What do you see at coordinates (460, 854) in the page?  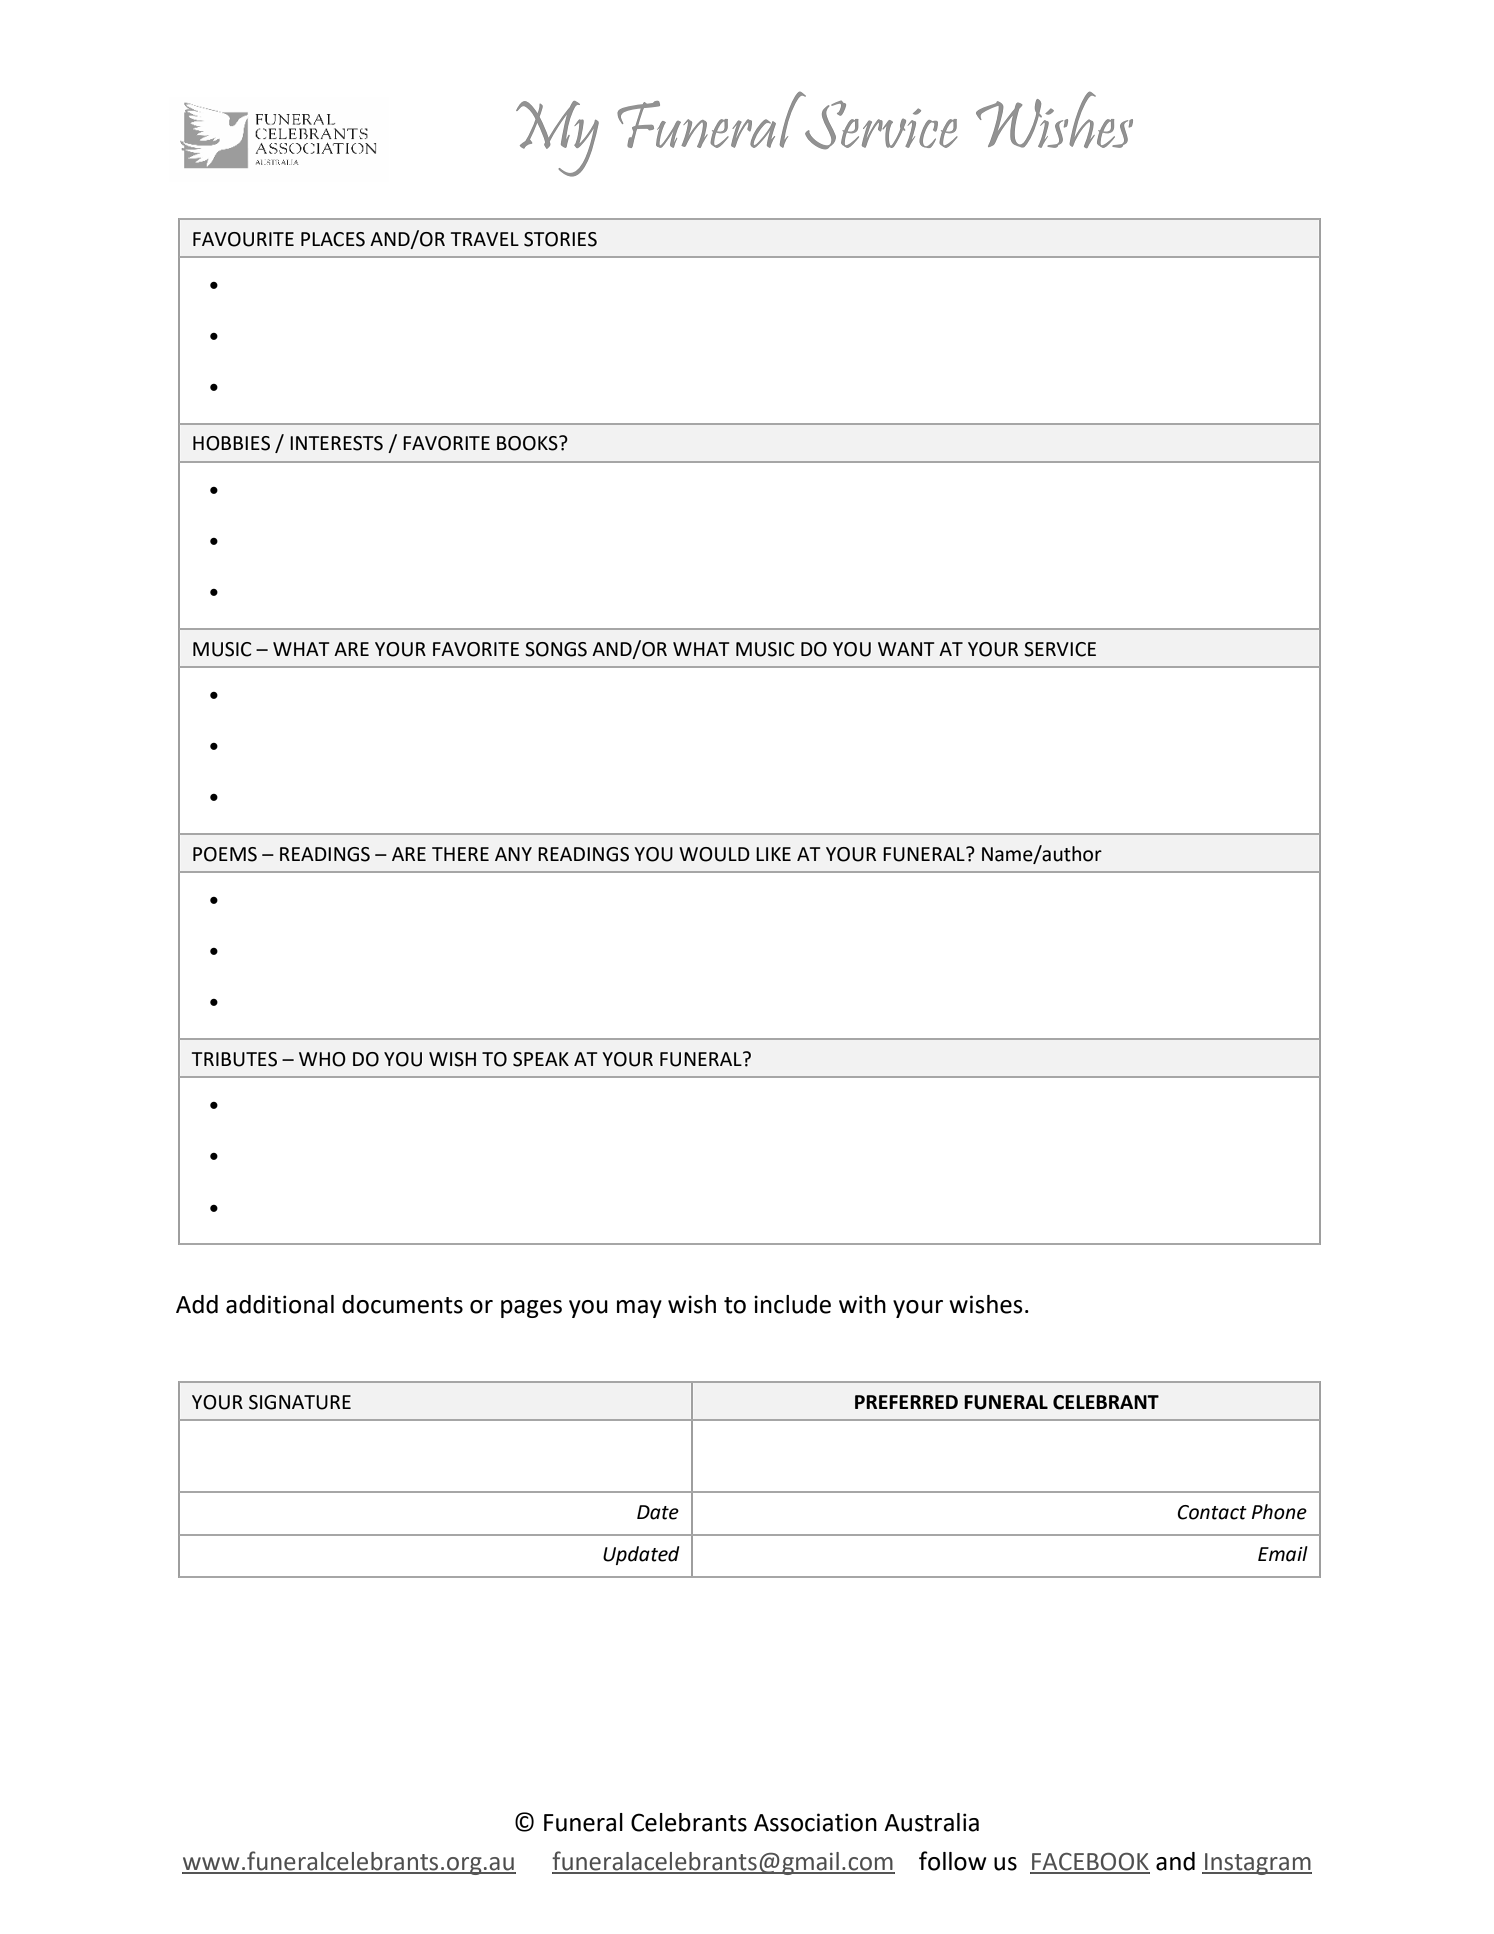 I see `THERE` at bounding box center [460, 854].
